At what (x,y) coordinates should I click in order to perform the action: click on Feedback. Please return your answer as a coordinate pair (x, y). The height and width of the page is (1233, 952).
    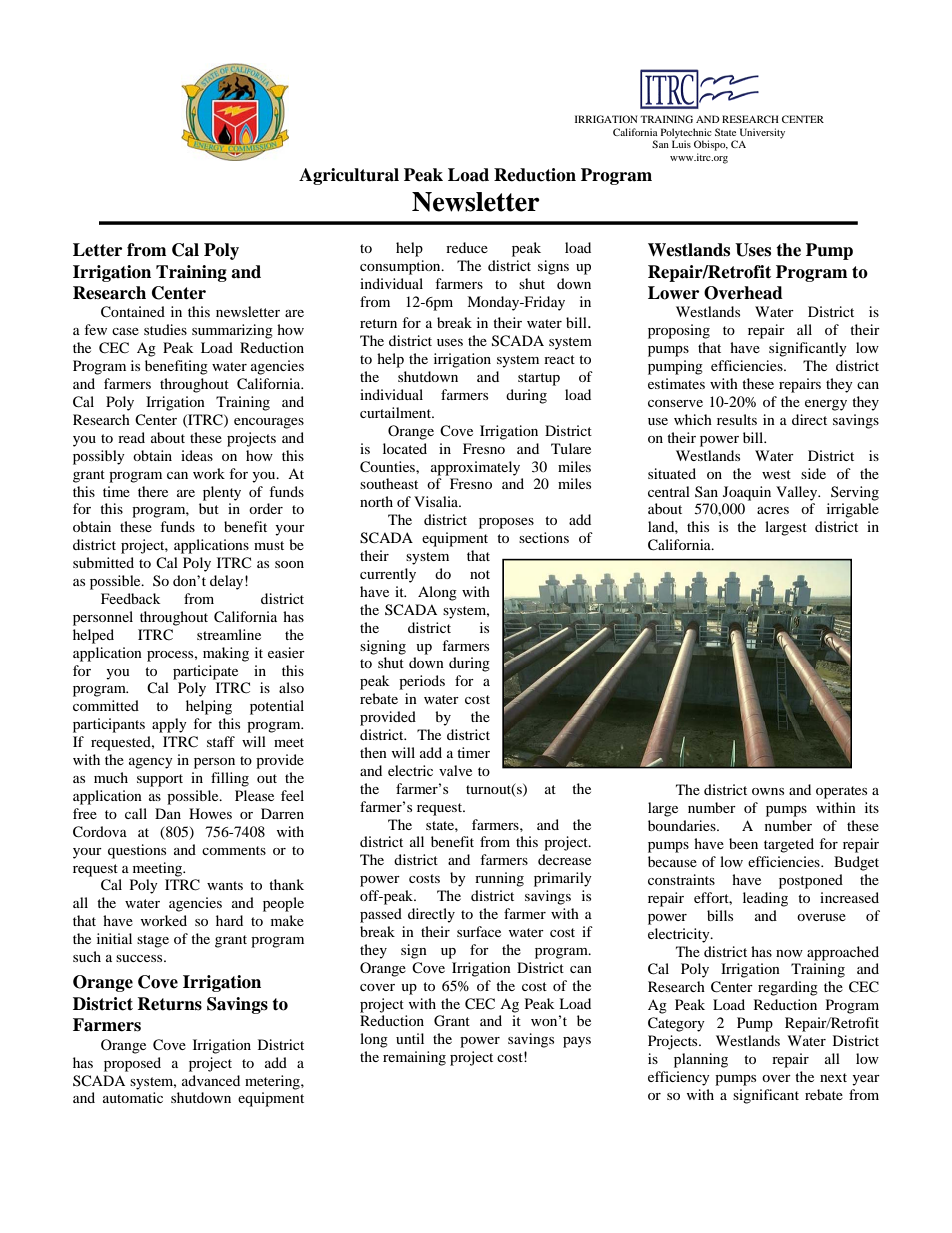
    Looking at the image, I should click on (131, 598).
